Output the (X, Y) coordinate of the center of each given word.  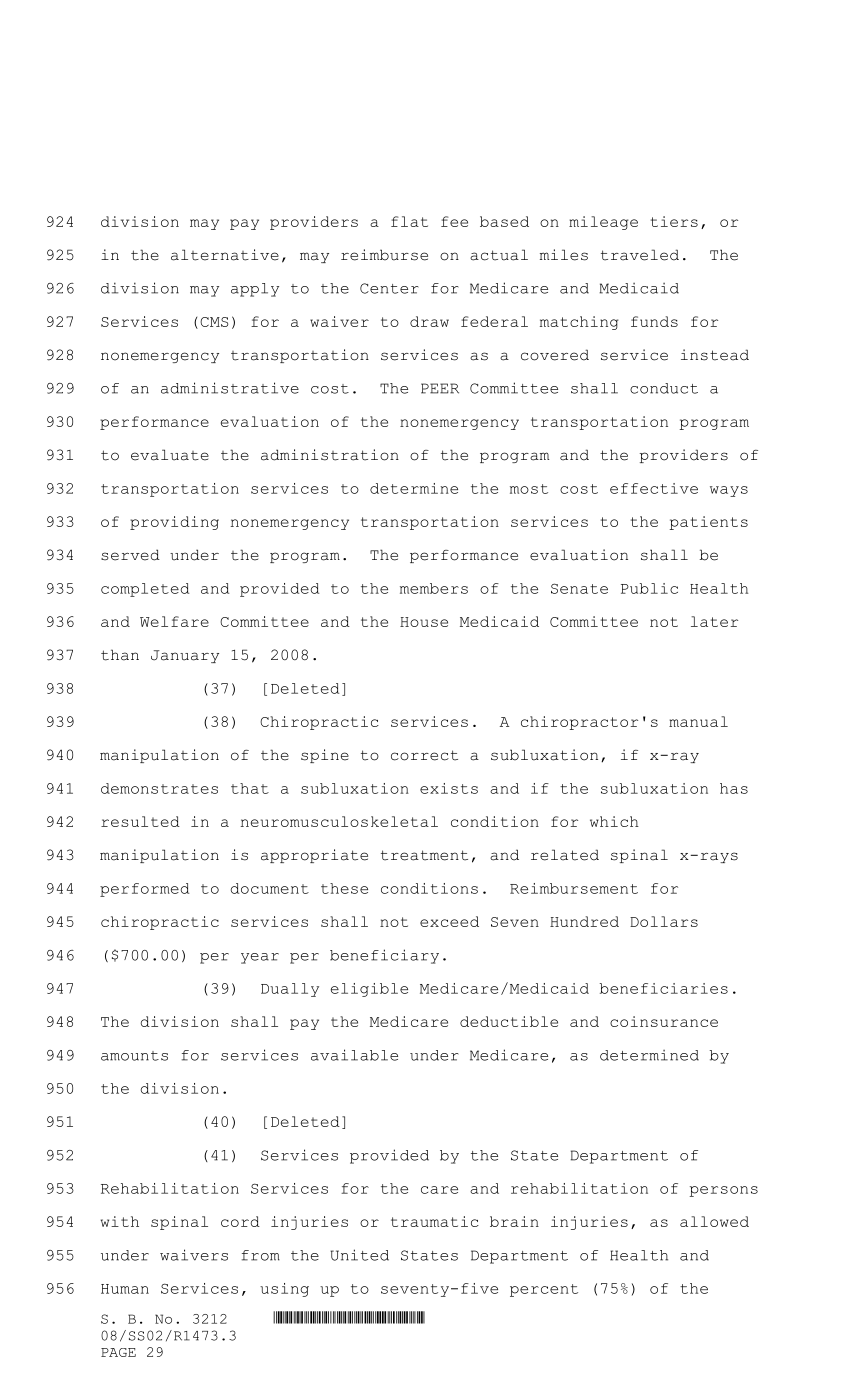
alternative (225, 255)
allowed (714, 1221)
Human (125, 1289)
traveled (640, 255)
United (359, 1255)
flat (409, 221)
